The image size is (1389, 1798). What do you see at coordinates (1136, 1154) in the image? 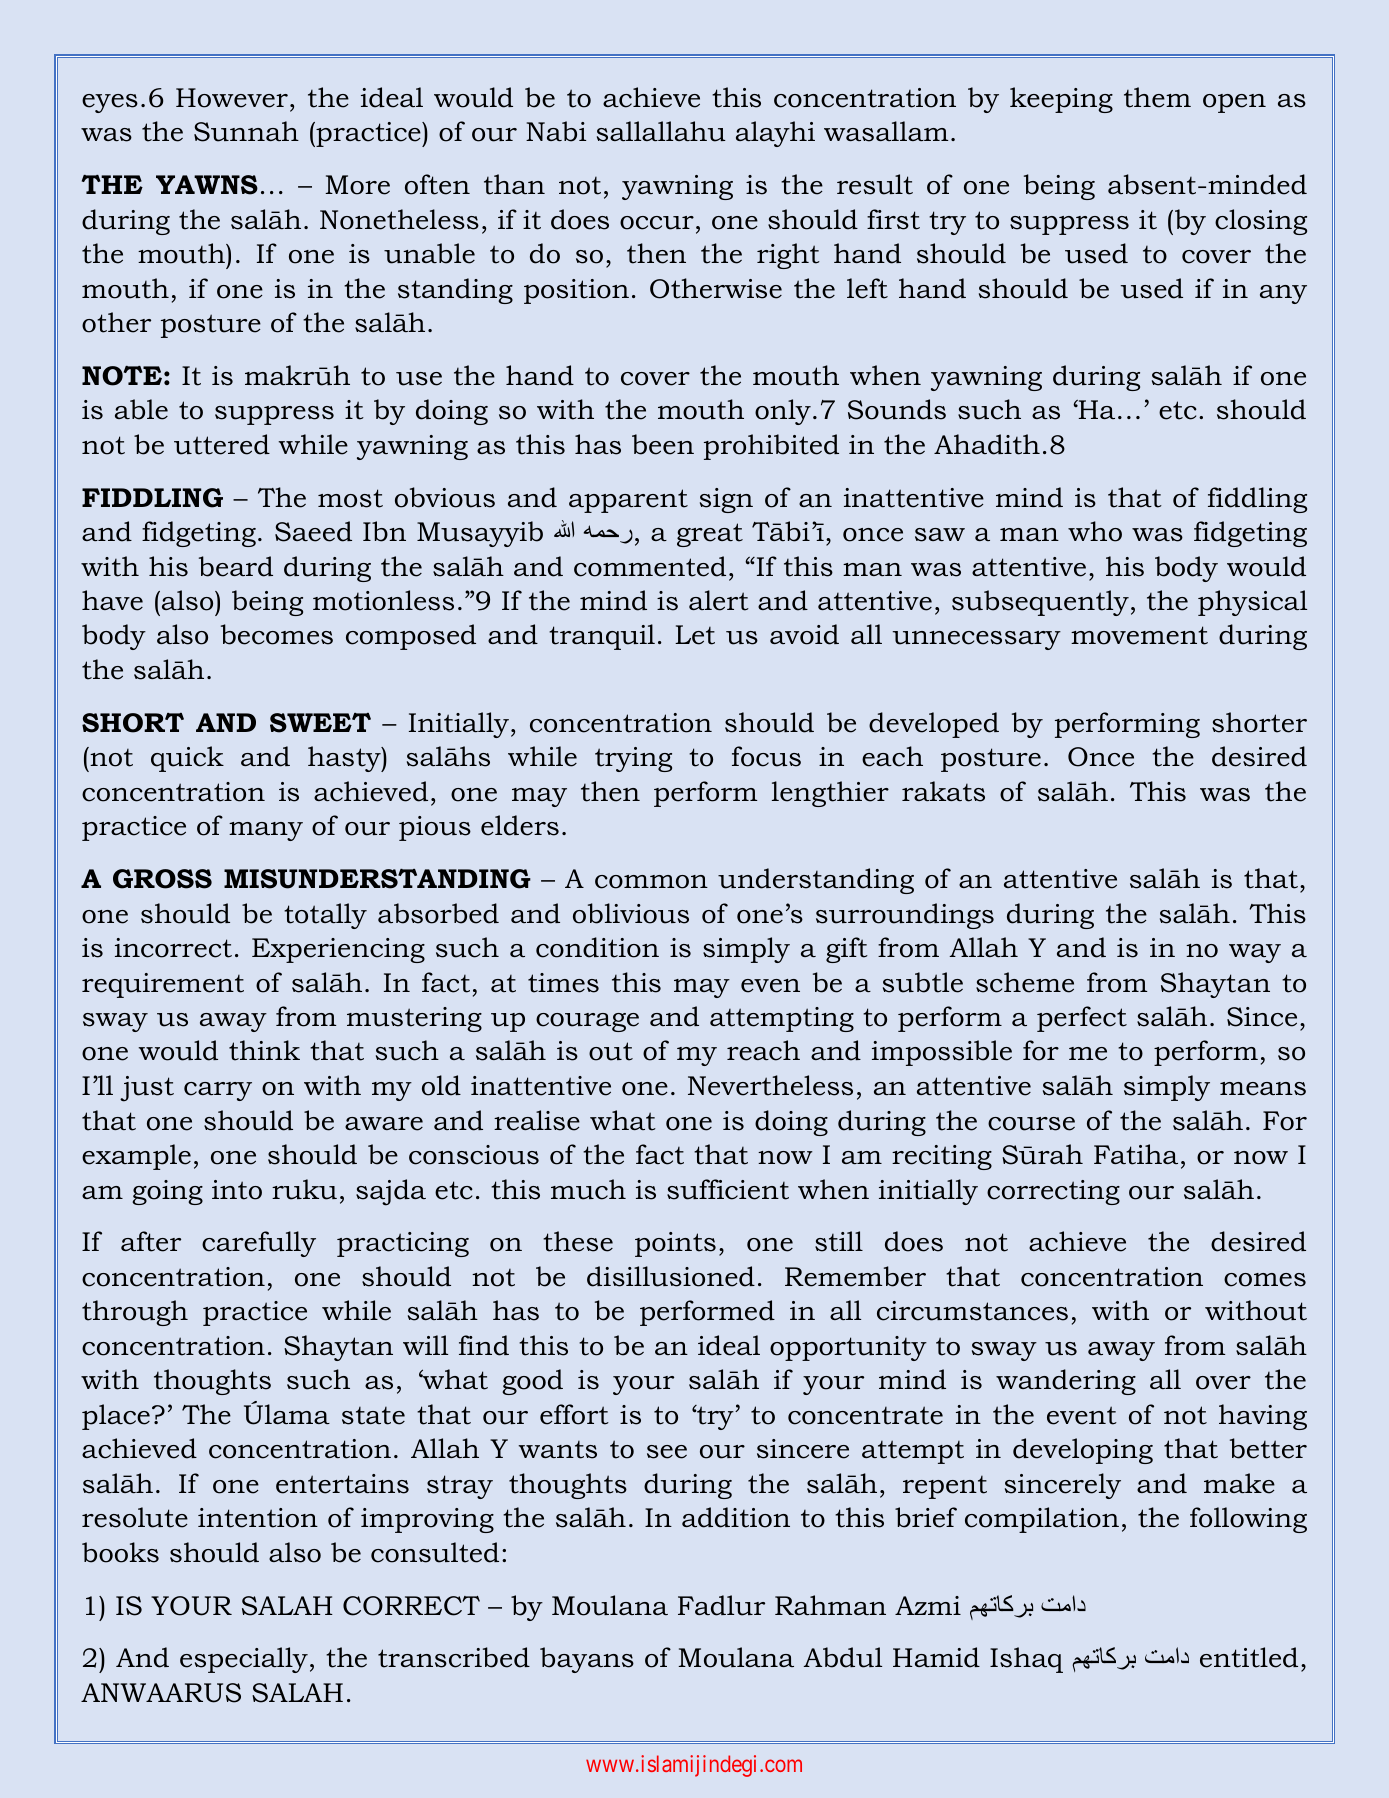
I see `Fatiha` at bounding box center [1136, 1154].
